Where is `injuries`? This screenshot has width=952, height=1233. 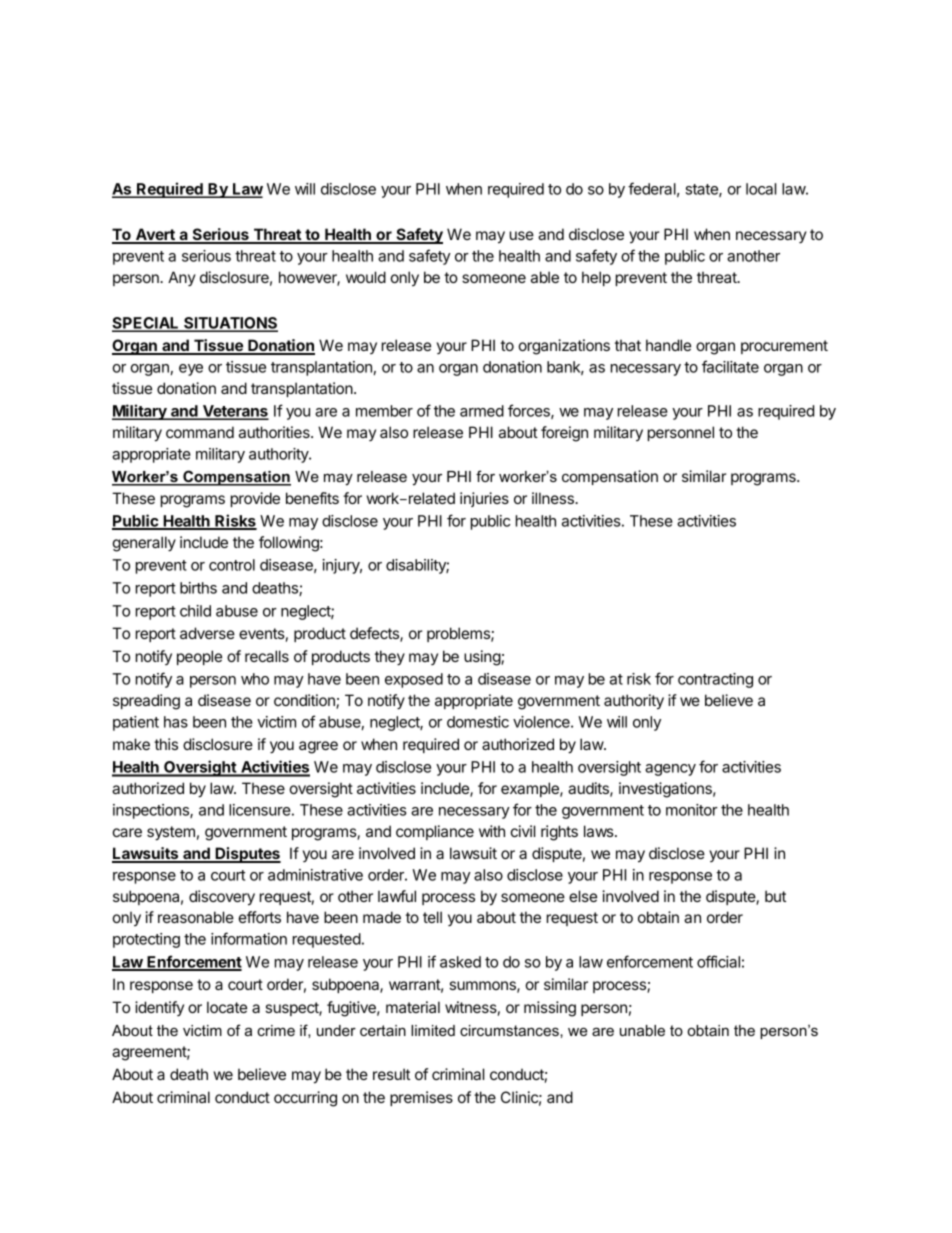
injuries is located at coordinates (484, 499).
